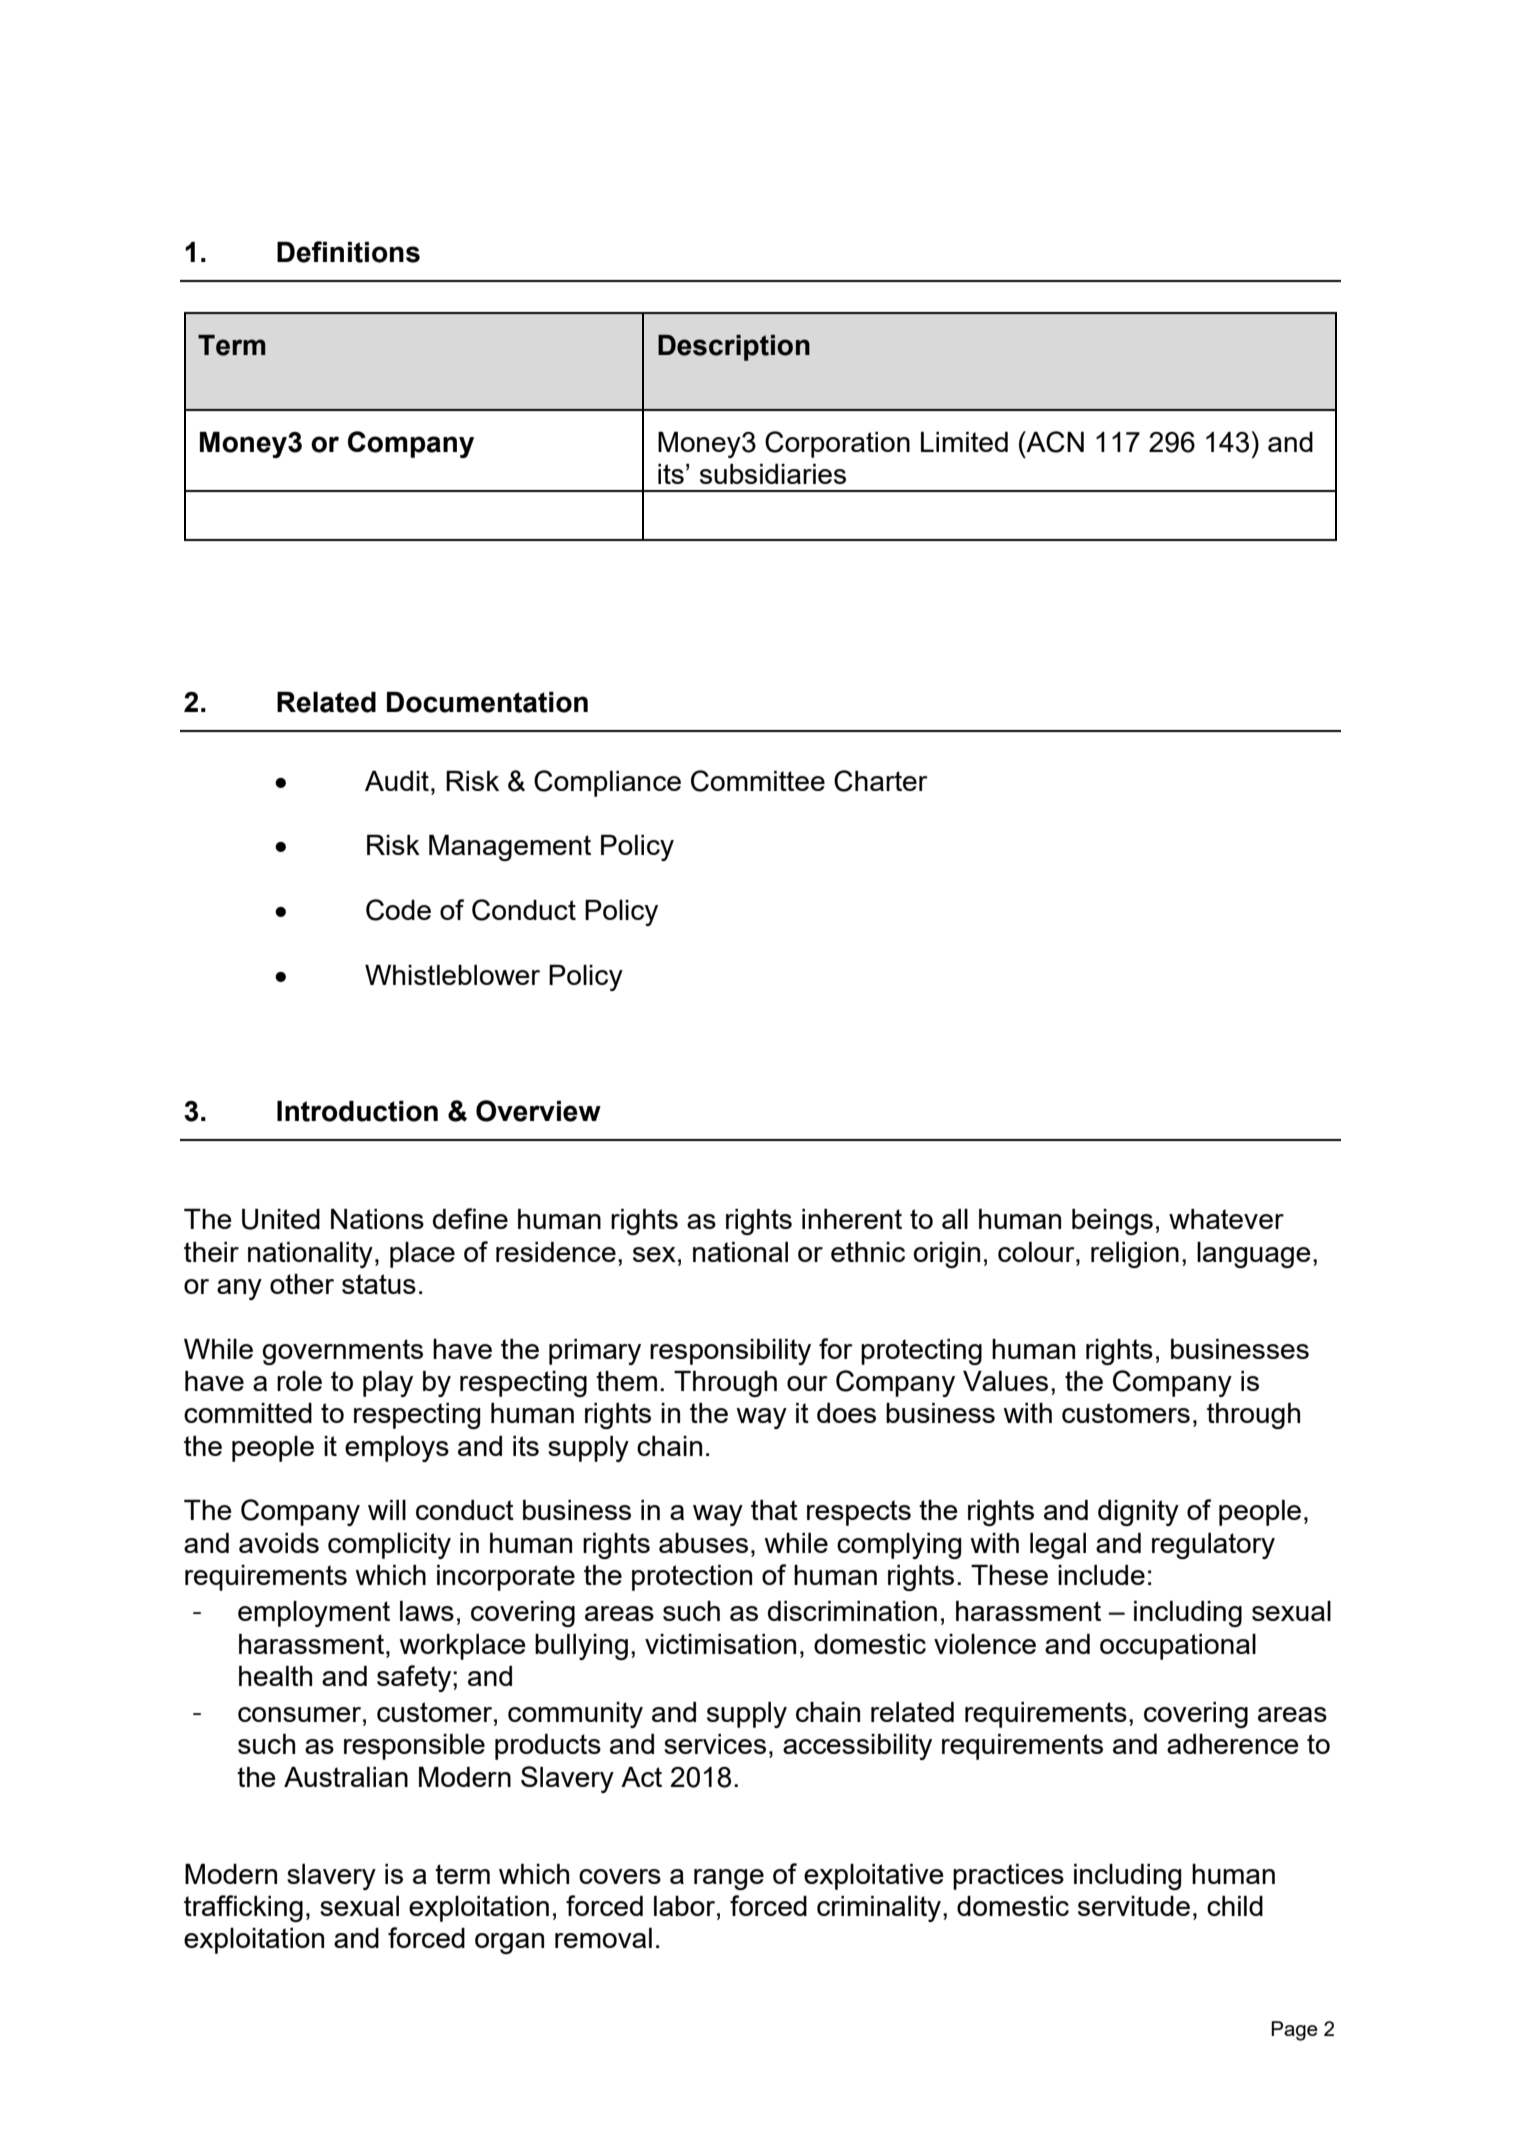  What do you see at coordinates (730, 1352) in the screenshot?
I see `responsibility` at bounding box center [730, 1352].
